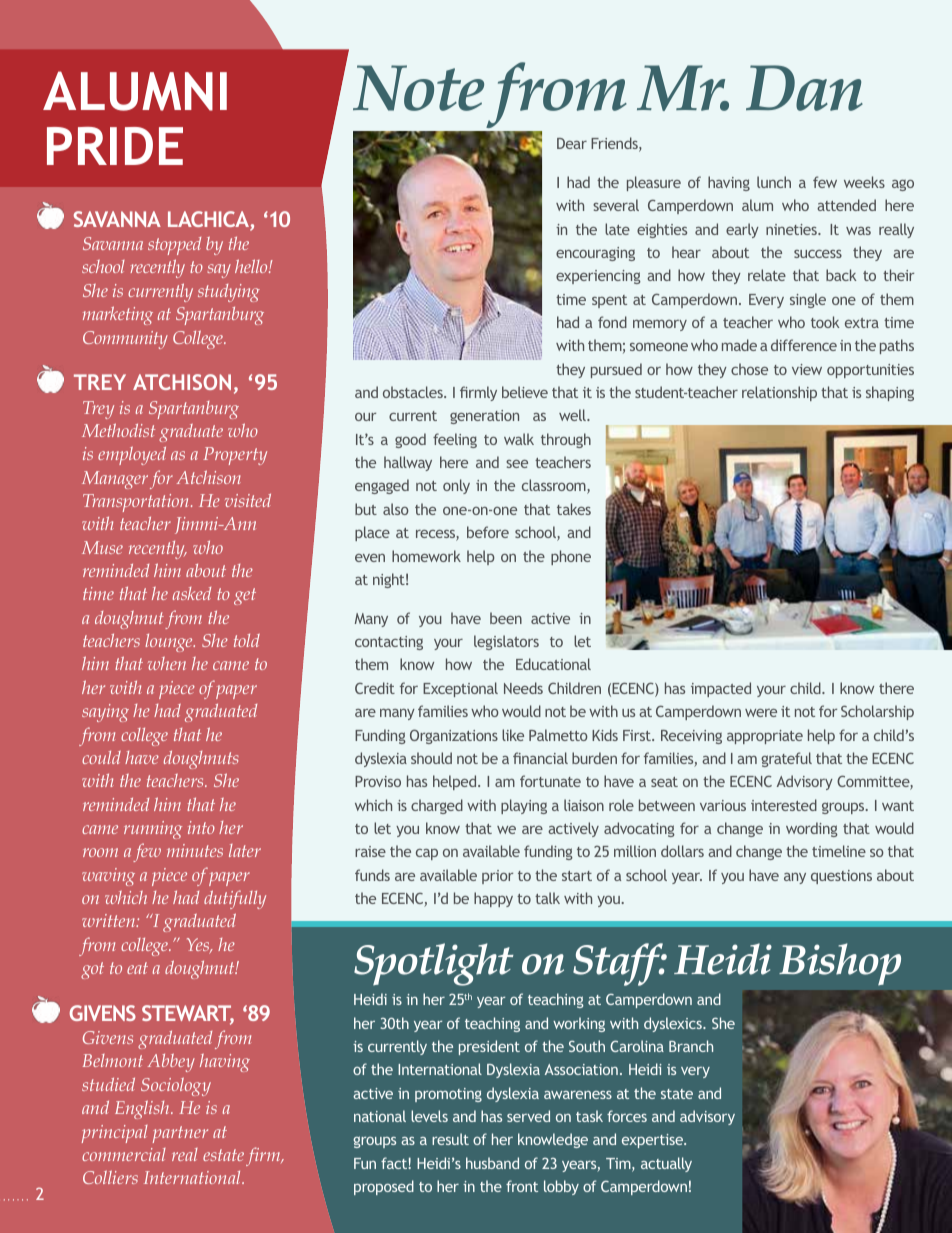  I want to click on husband, so click(492, 1163).
